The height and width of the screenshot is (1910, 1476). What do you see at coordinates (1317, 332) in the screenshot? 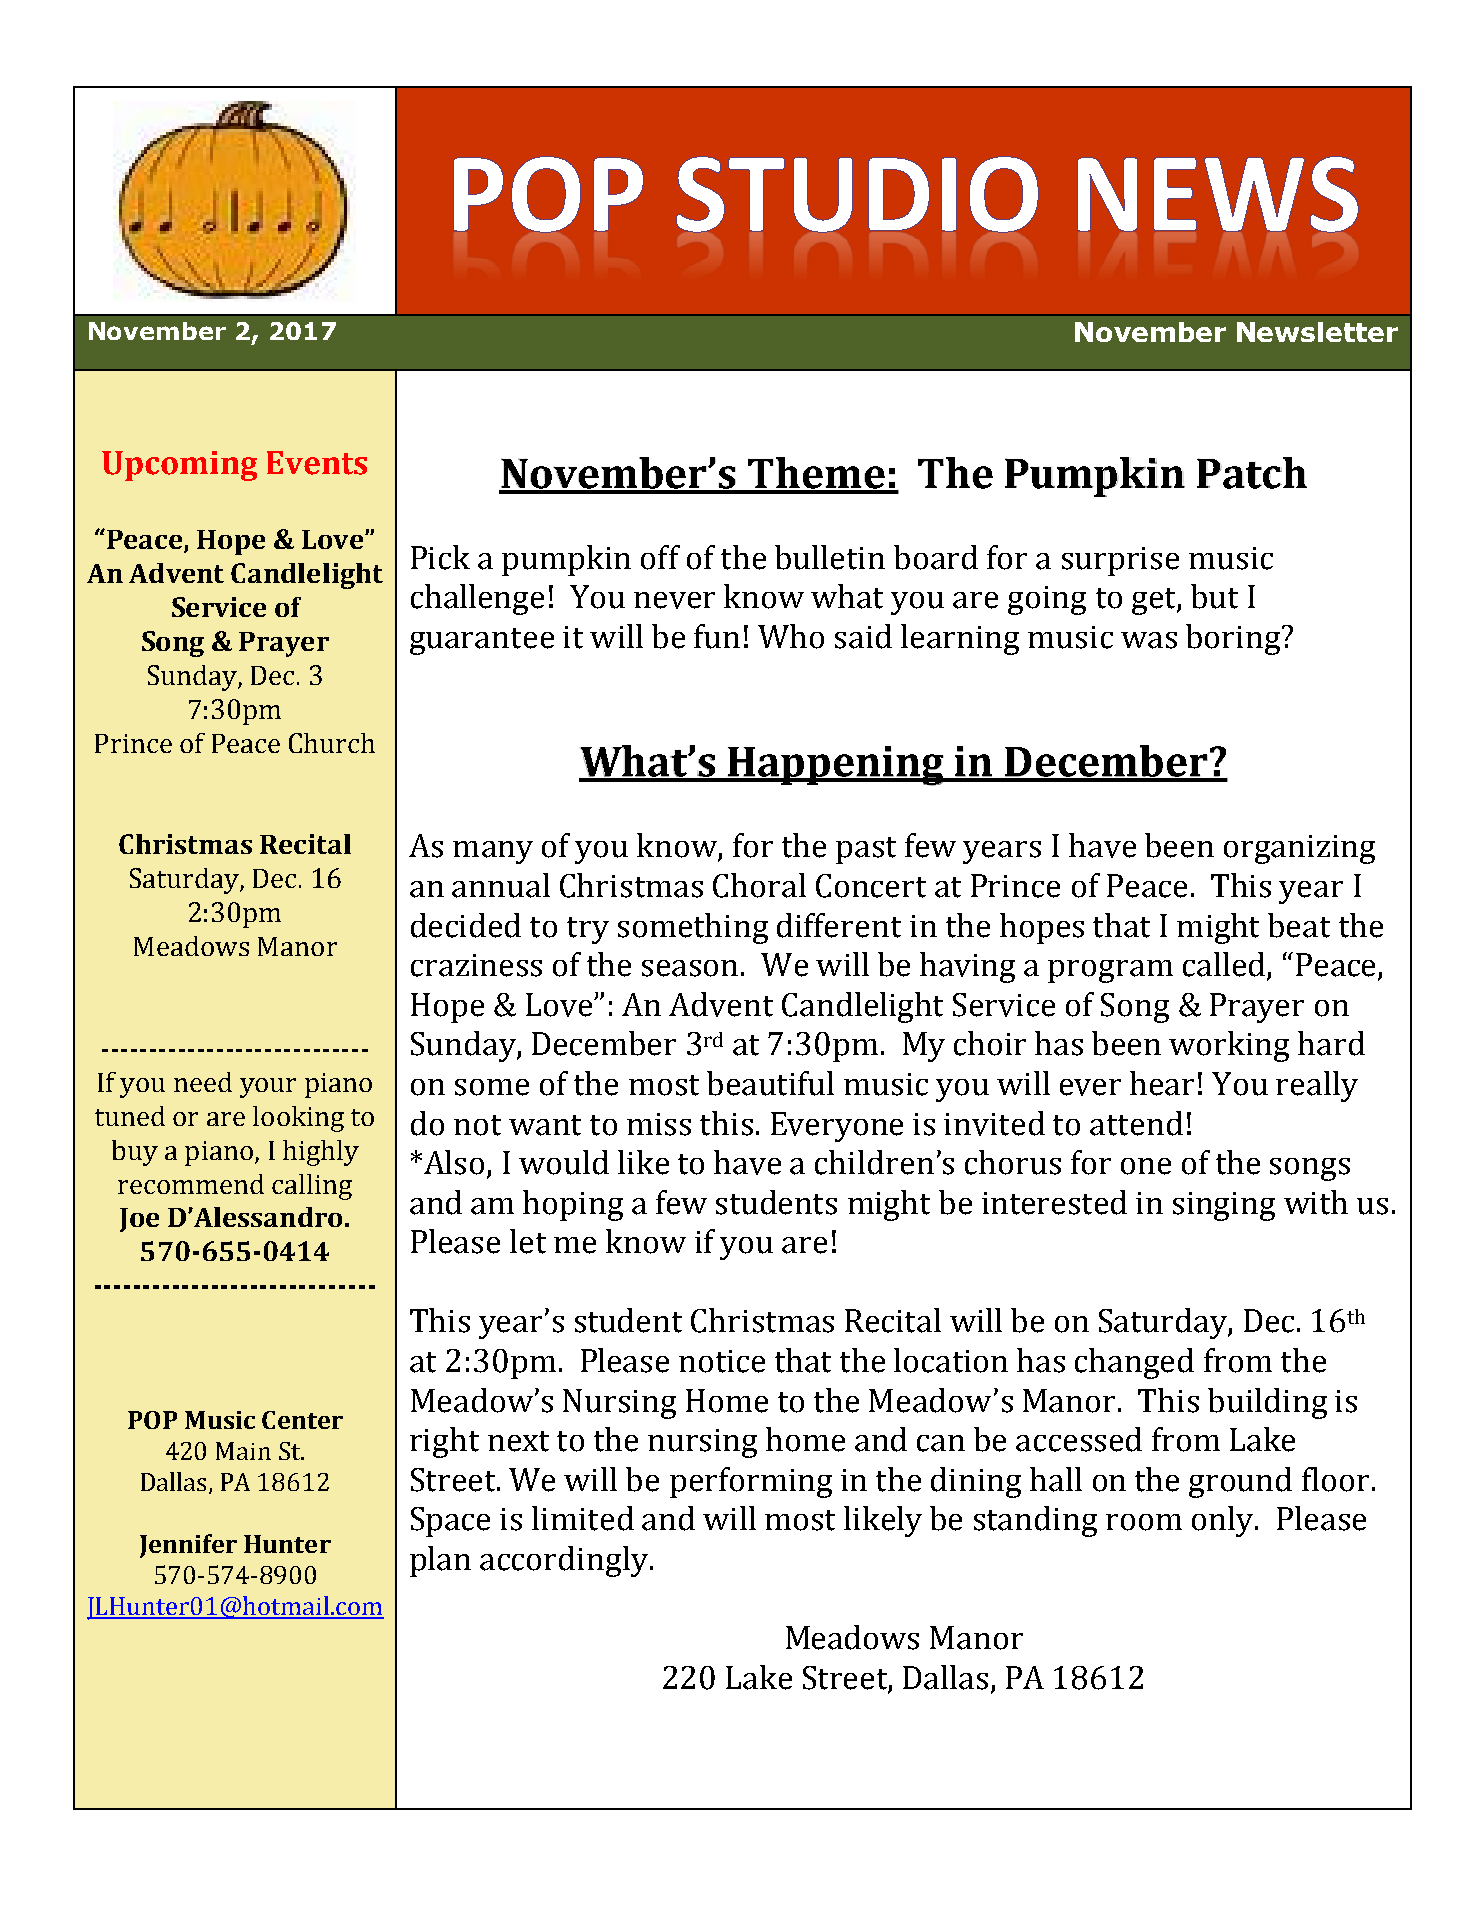
I see `Newsletter` at bounding box center [1317, 332].
